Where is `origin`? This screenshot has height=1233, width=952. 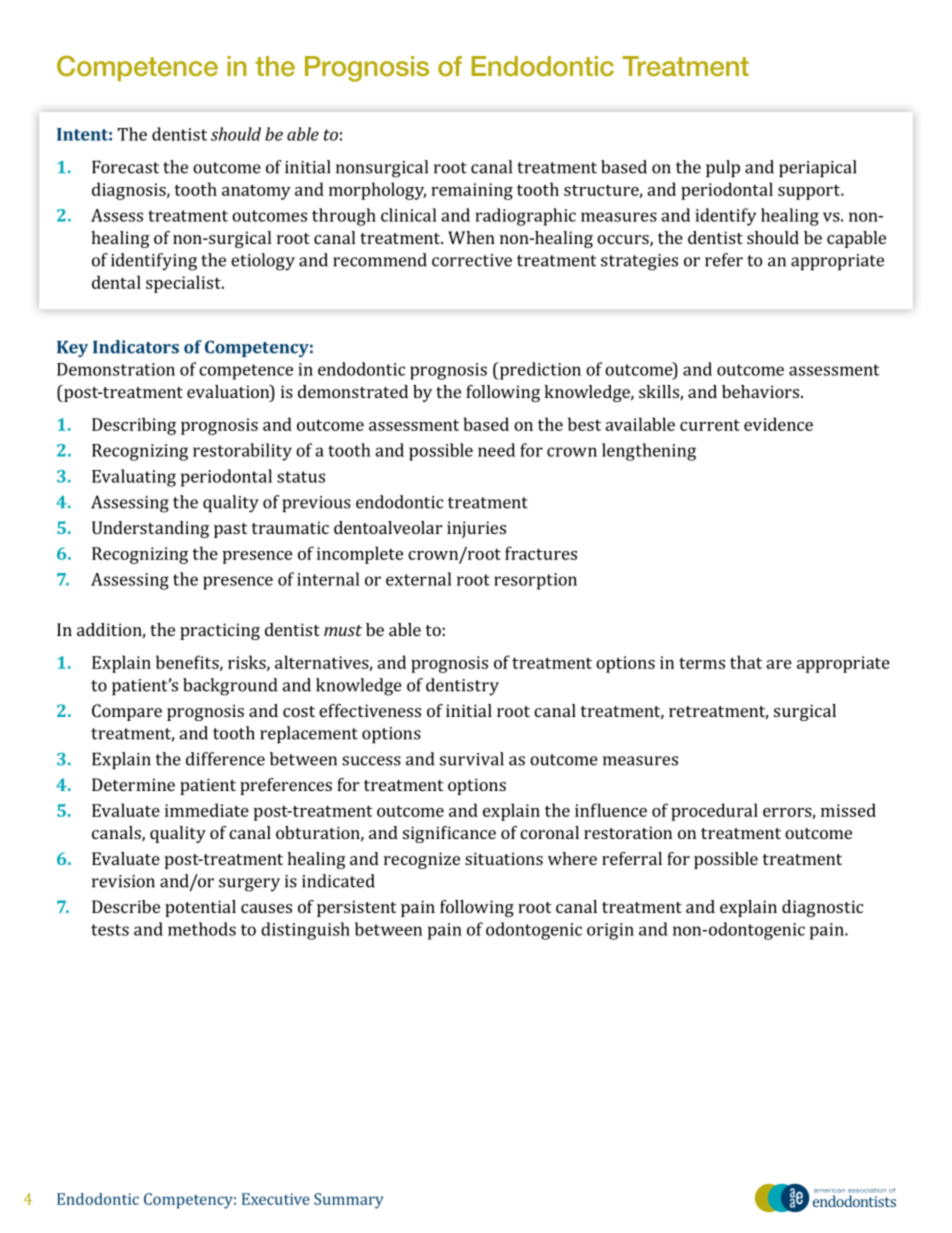 origin is located at coordinates (610, 931).
